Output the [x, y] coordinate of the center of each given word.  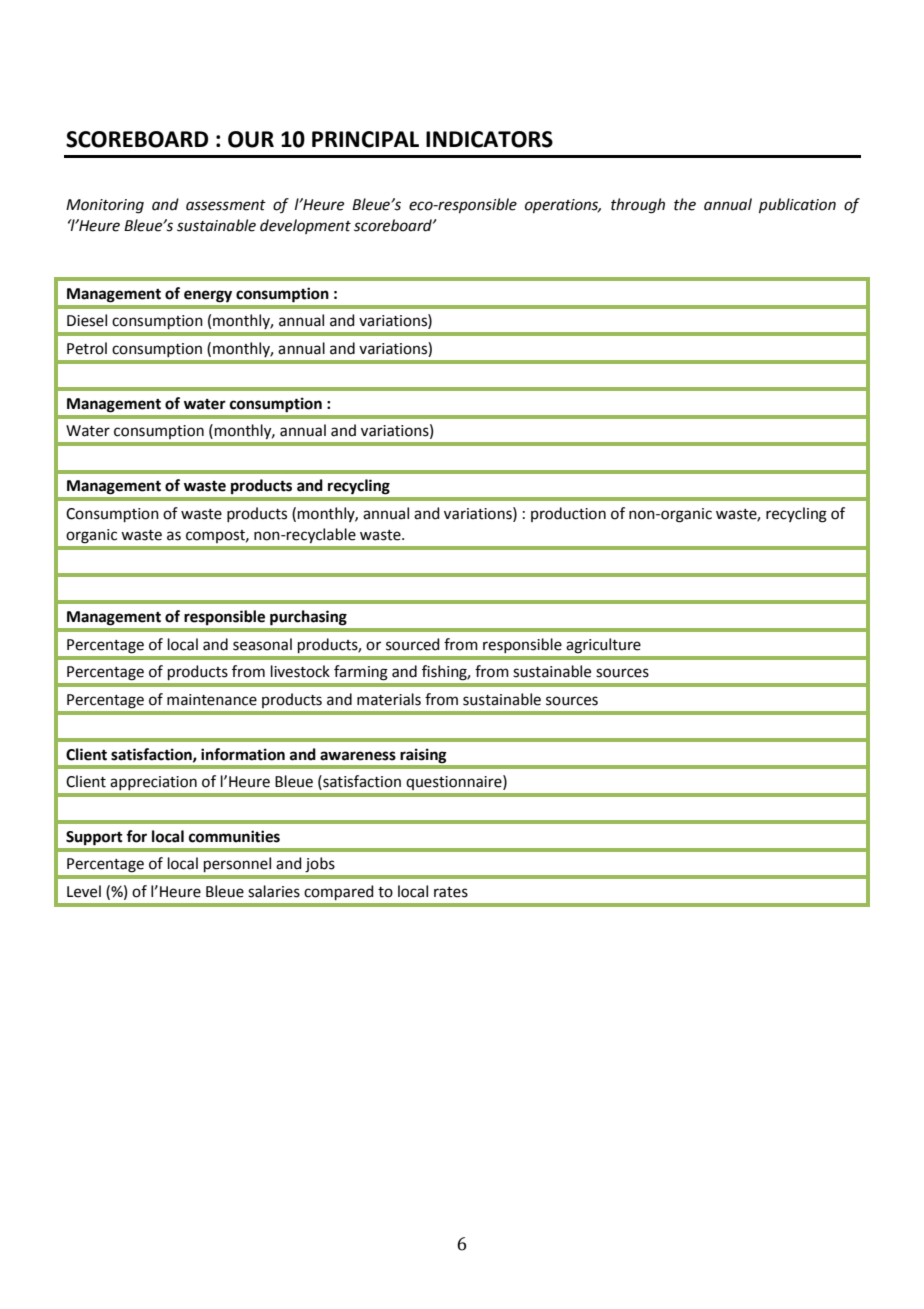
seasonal [262, 644]
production [568, 514]
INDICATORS [489, 139]
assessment [226, 205]
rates [451, 892]
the [685, 204]
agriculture [603, 646]
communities [234, 836]
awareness [358, 756]
